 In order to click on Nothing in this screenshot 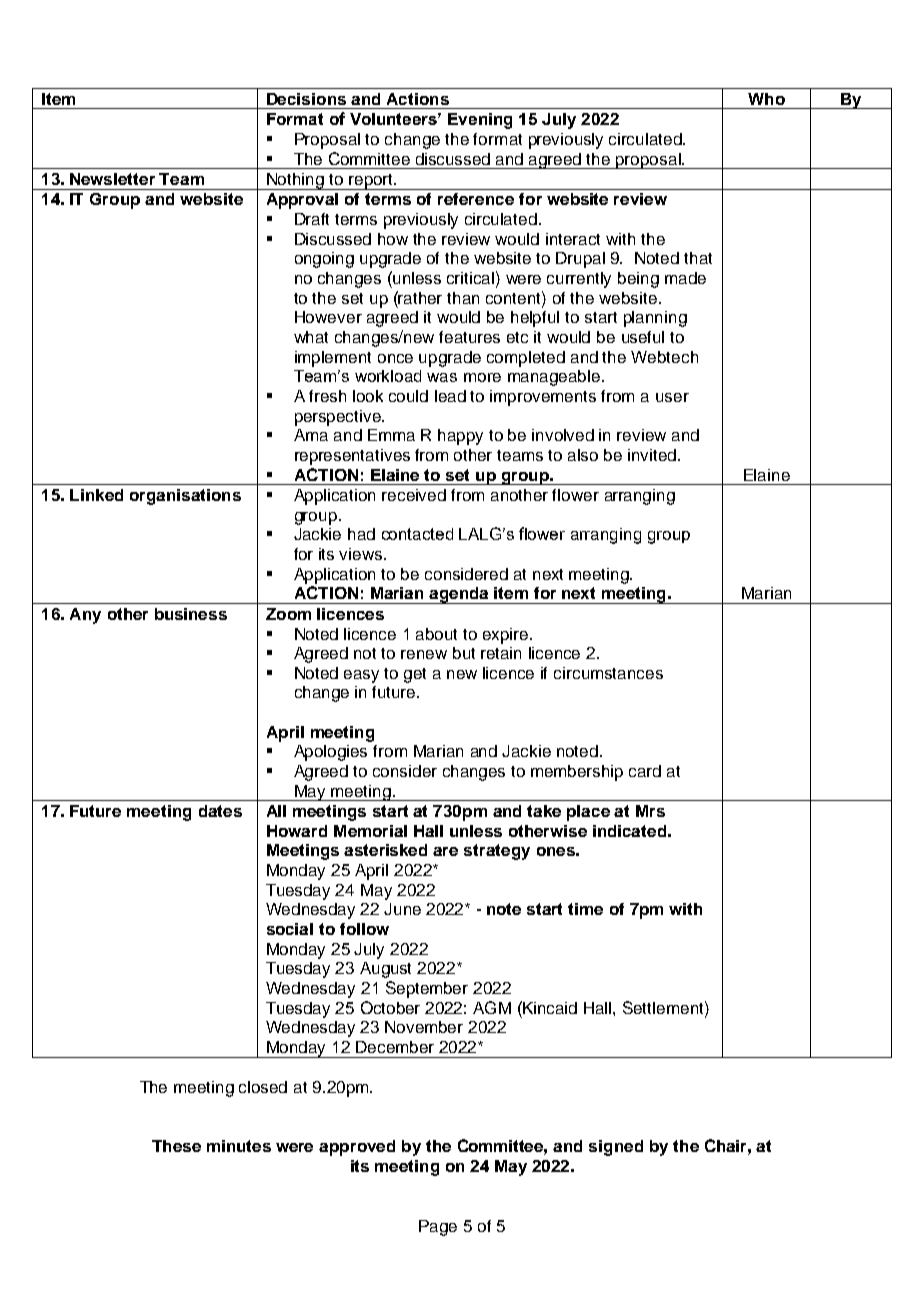, I will do `click(295, 181)`.
